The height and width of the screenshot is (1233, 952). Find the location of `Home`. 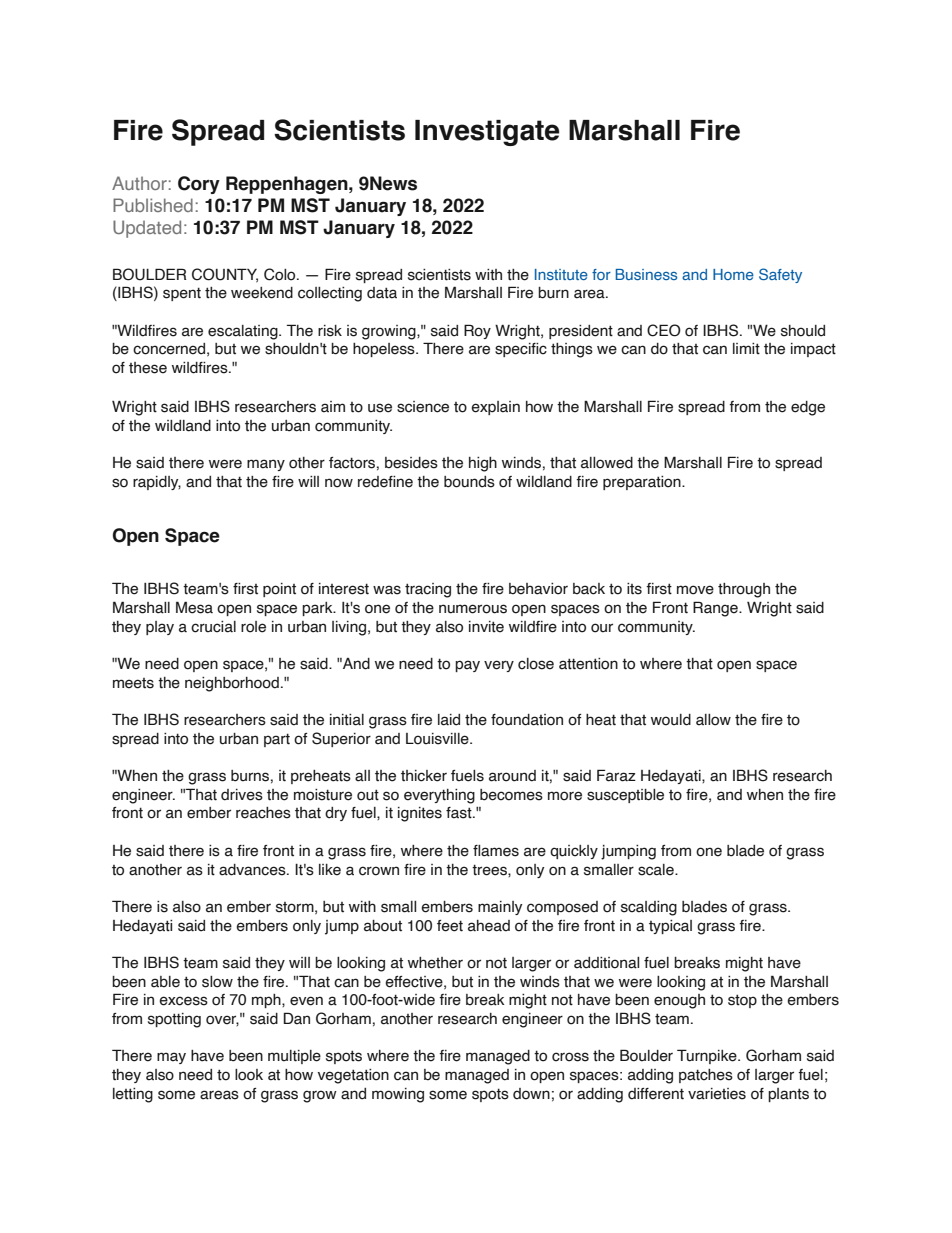

Home is located at coordinates (733, 274).
